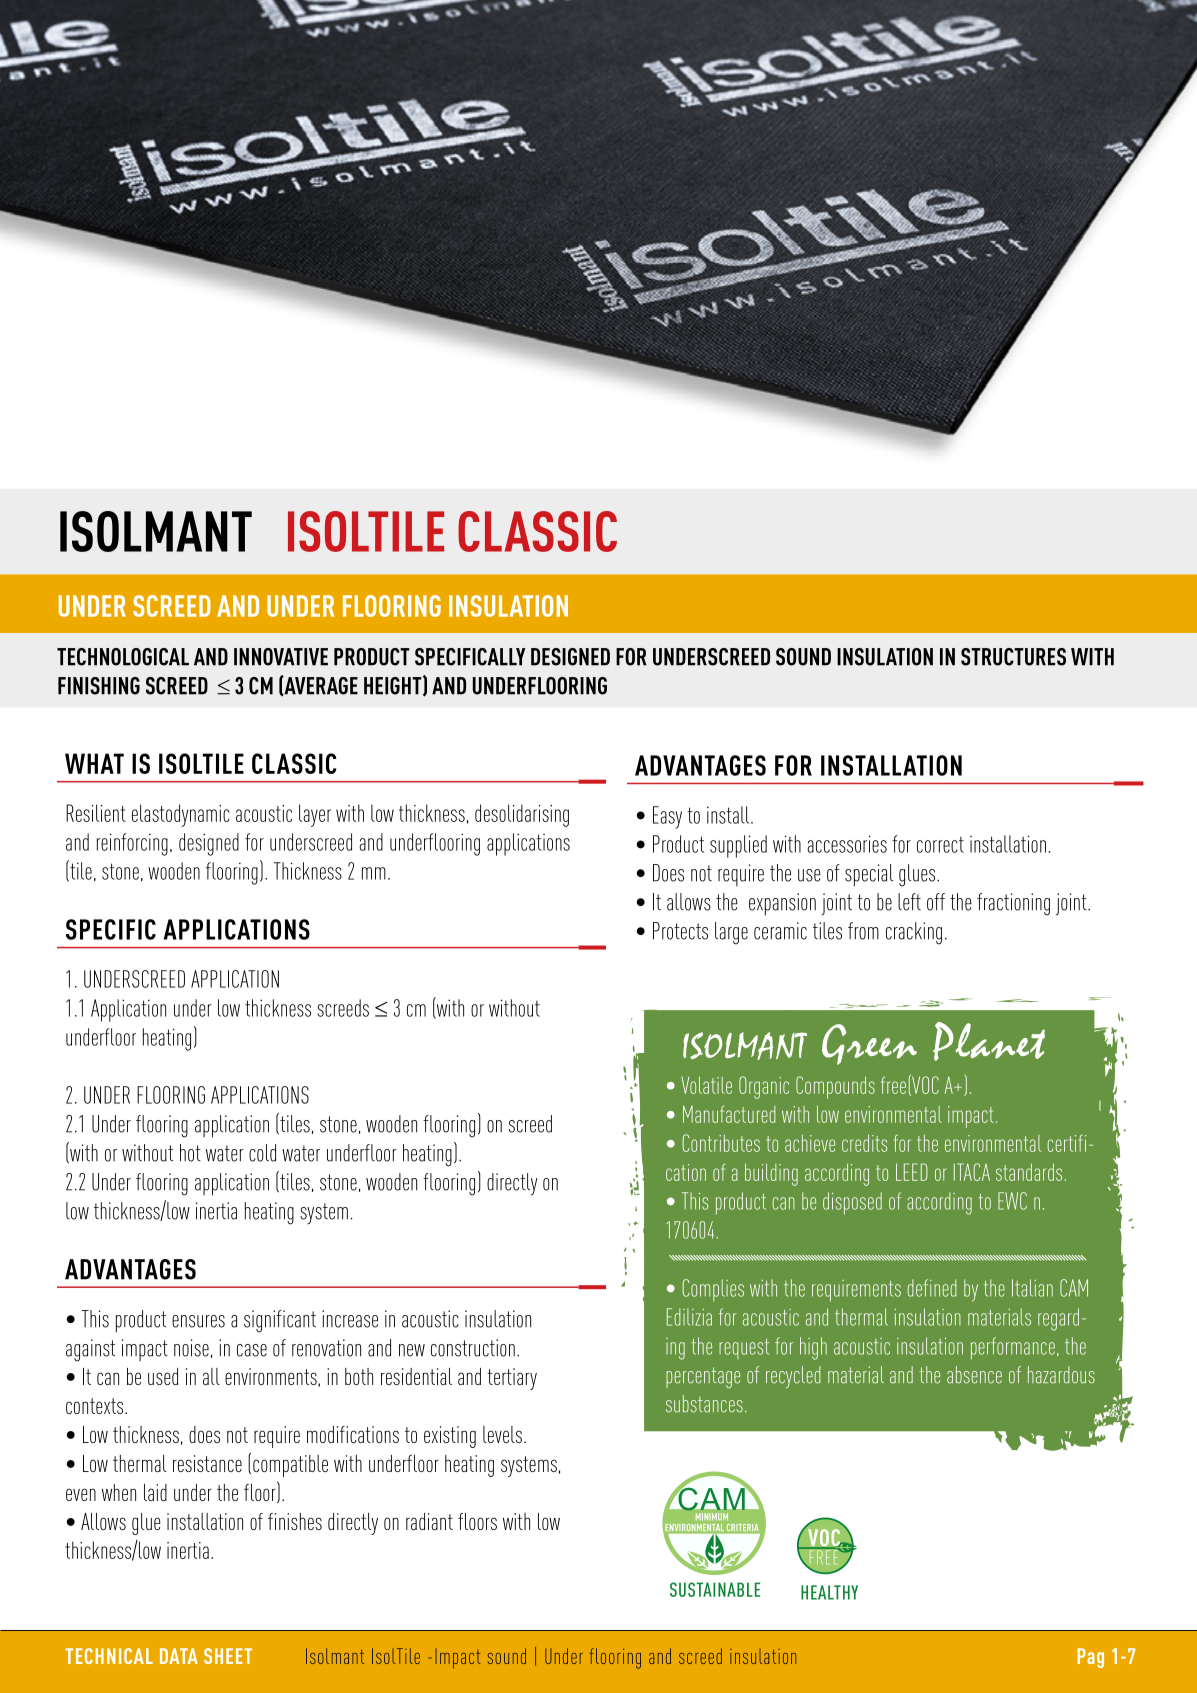 Image resolution: width=1197 pixels, height=1693 pixels. Describe the element at coordinates (974, 1375) in the screenshot. I see `absence` at that location.
